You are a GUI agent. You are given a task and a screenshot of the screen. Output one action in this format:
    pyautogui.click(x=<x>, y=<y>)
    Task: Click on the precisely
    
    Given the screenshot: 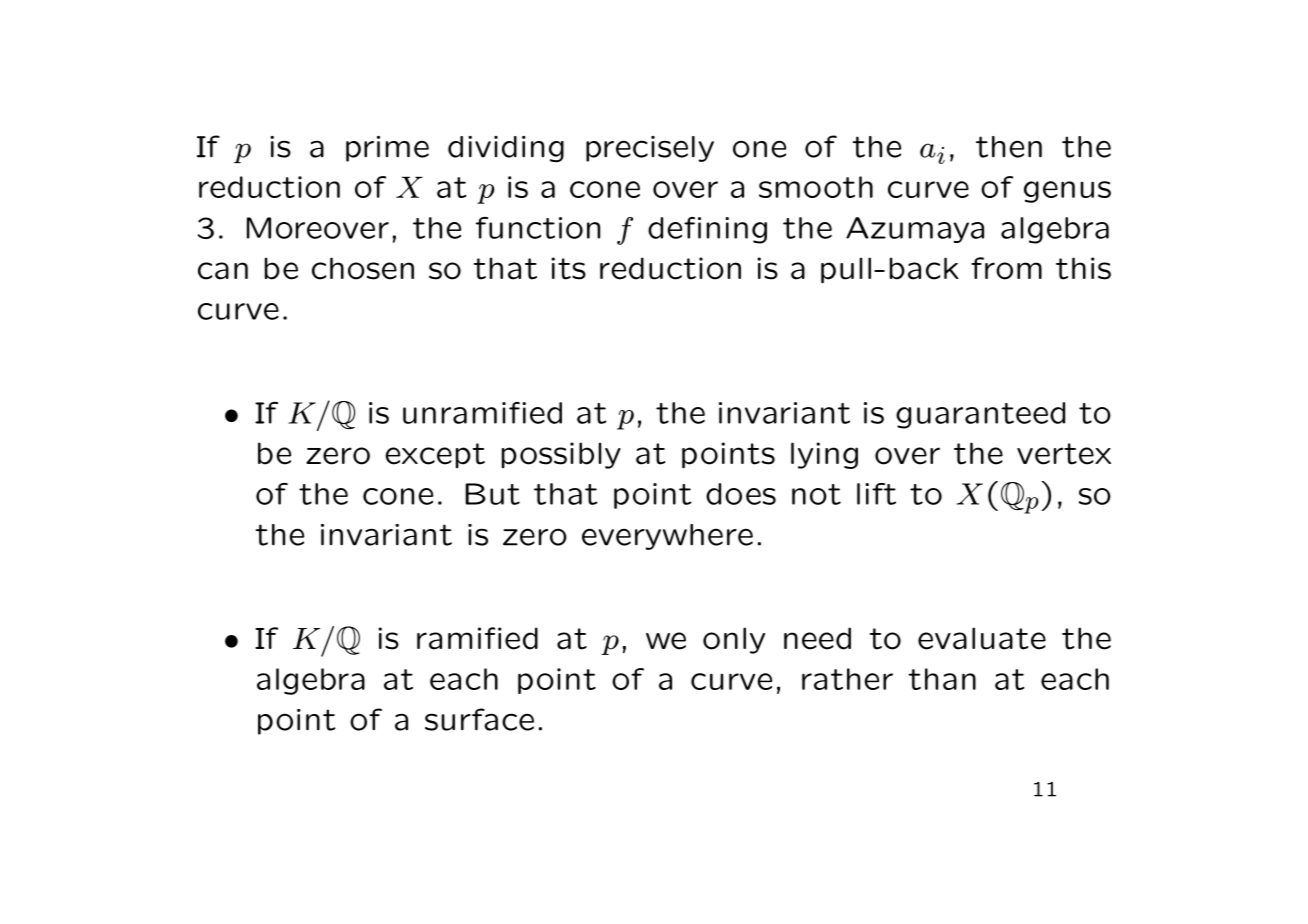 What is the action you would take?
    pyautogui.click(x=650, y=149)
